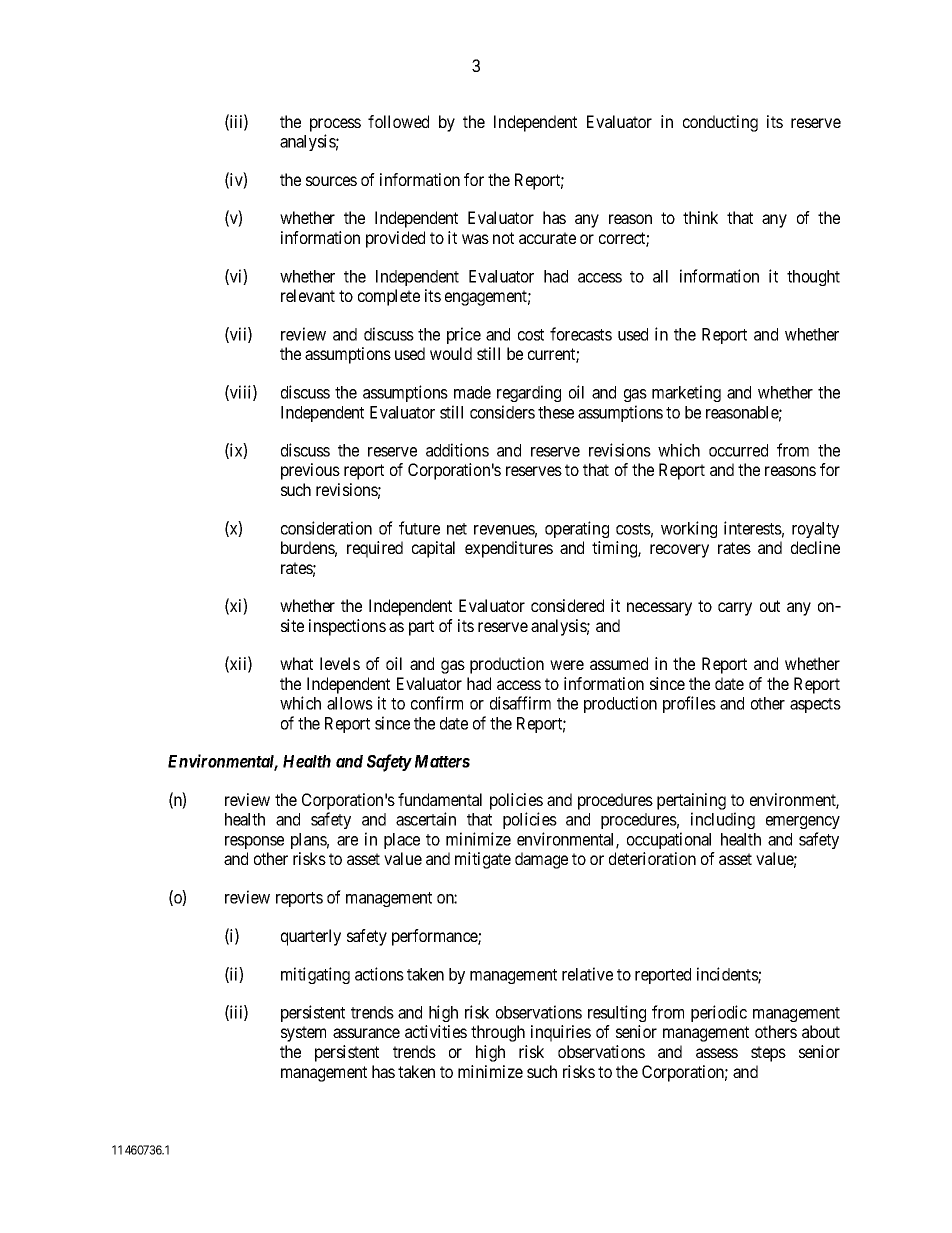 The height and width of the screenshot is (1233, 952). Describe the element at coordinates (735, 609) in the screenshot. I see `carry` at that location.
